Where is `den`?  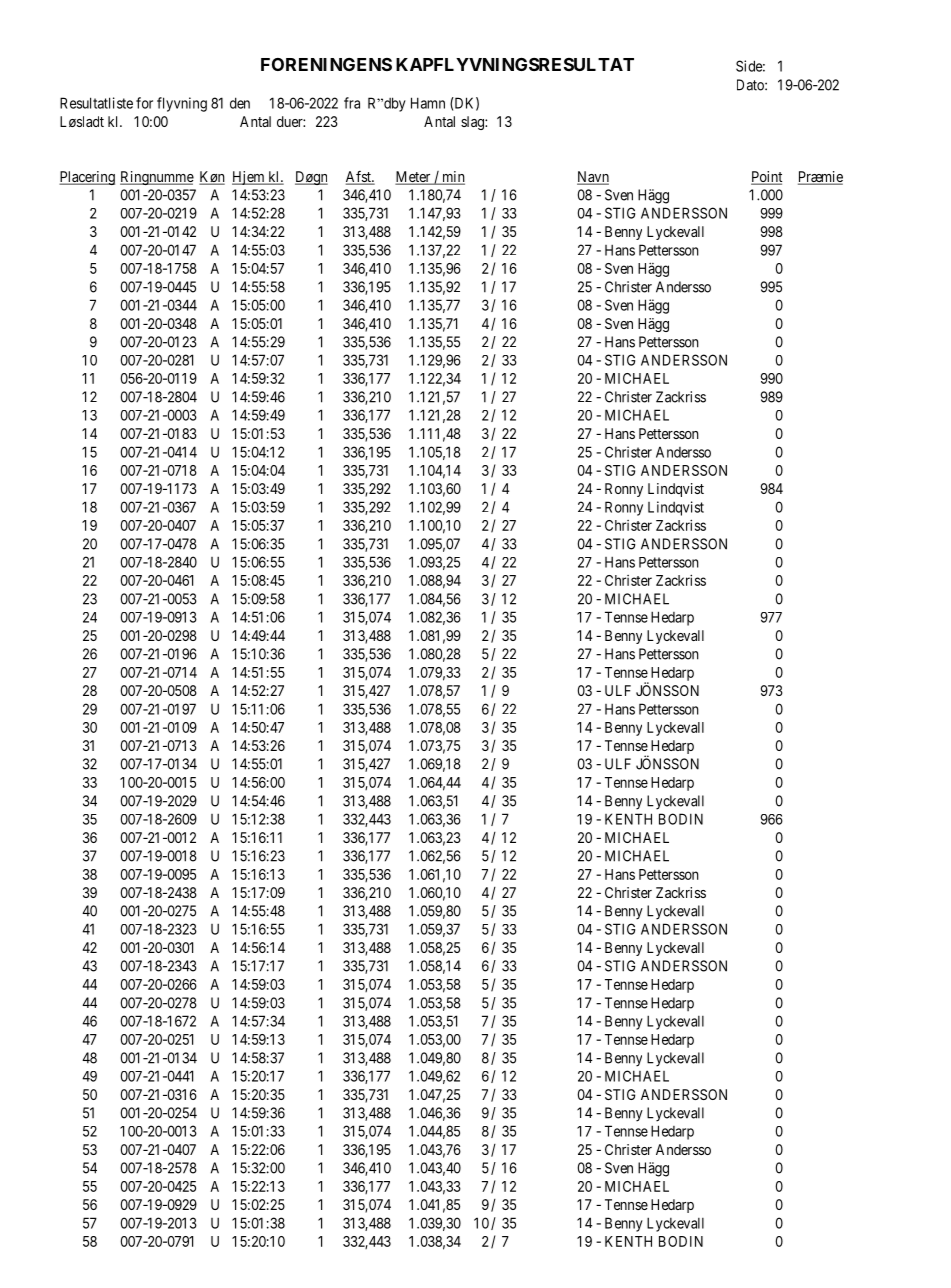 den is located at coordinates (240, 103).
